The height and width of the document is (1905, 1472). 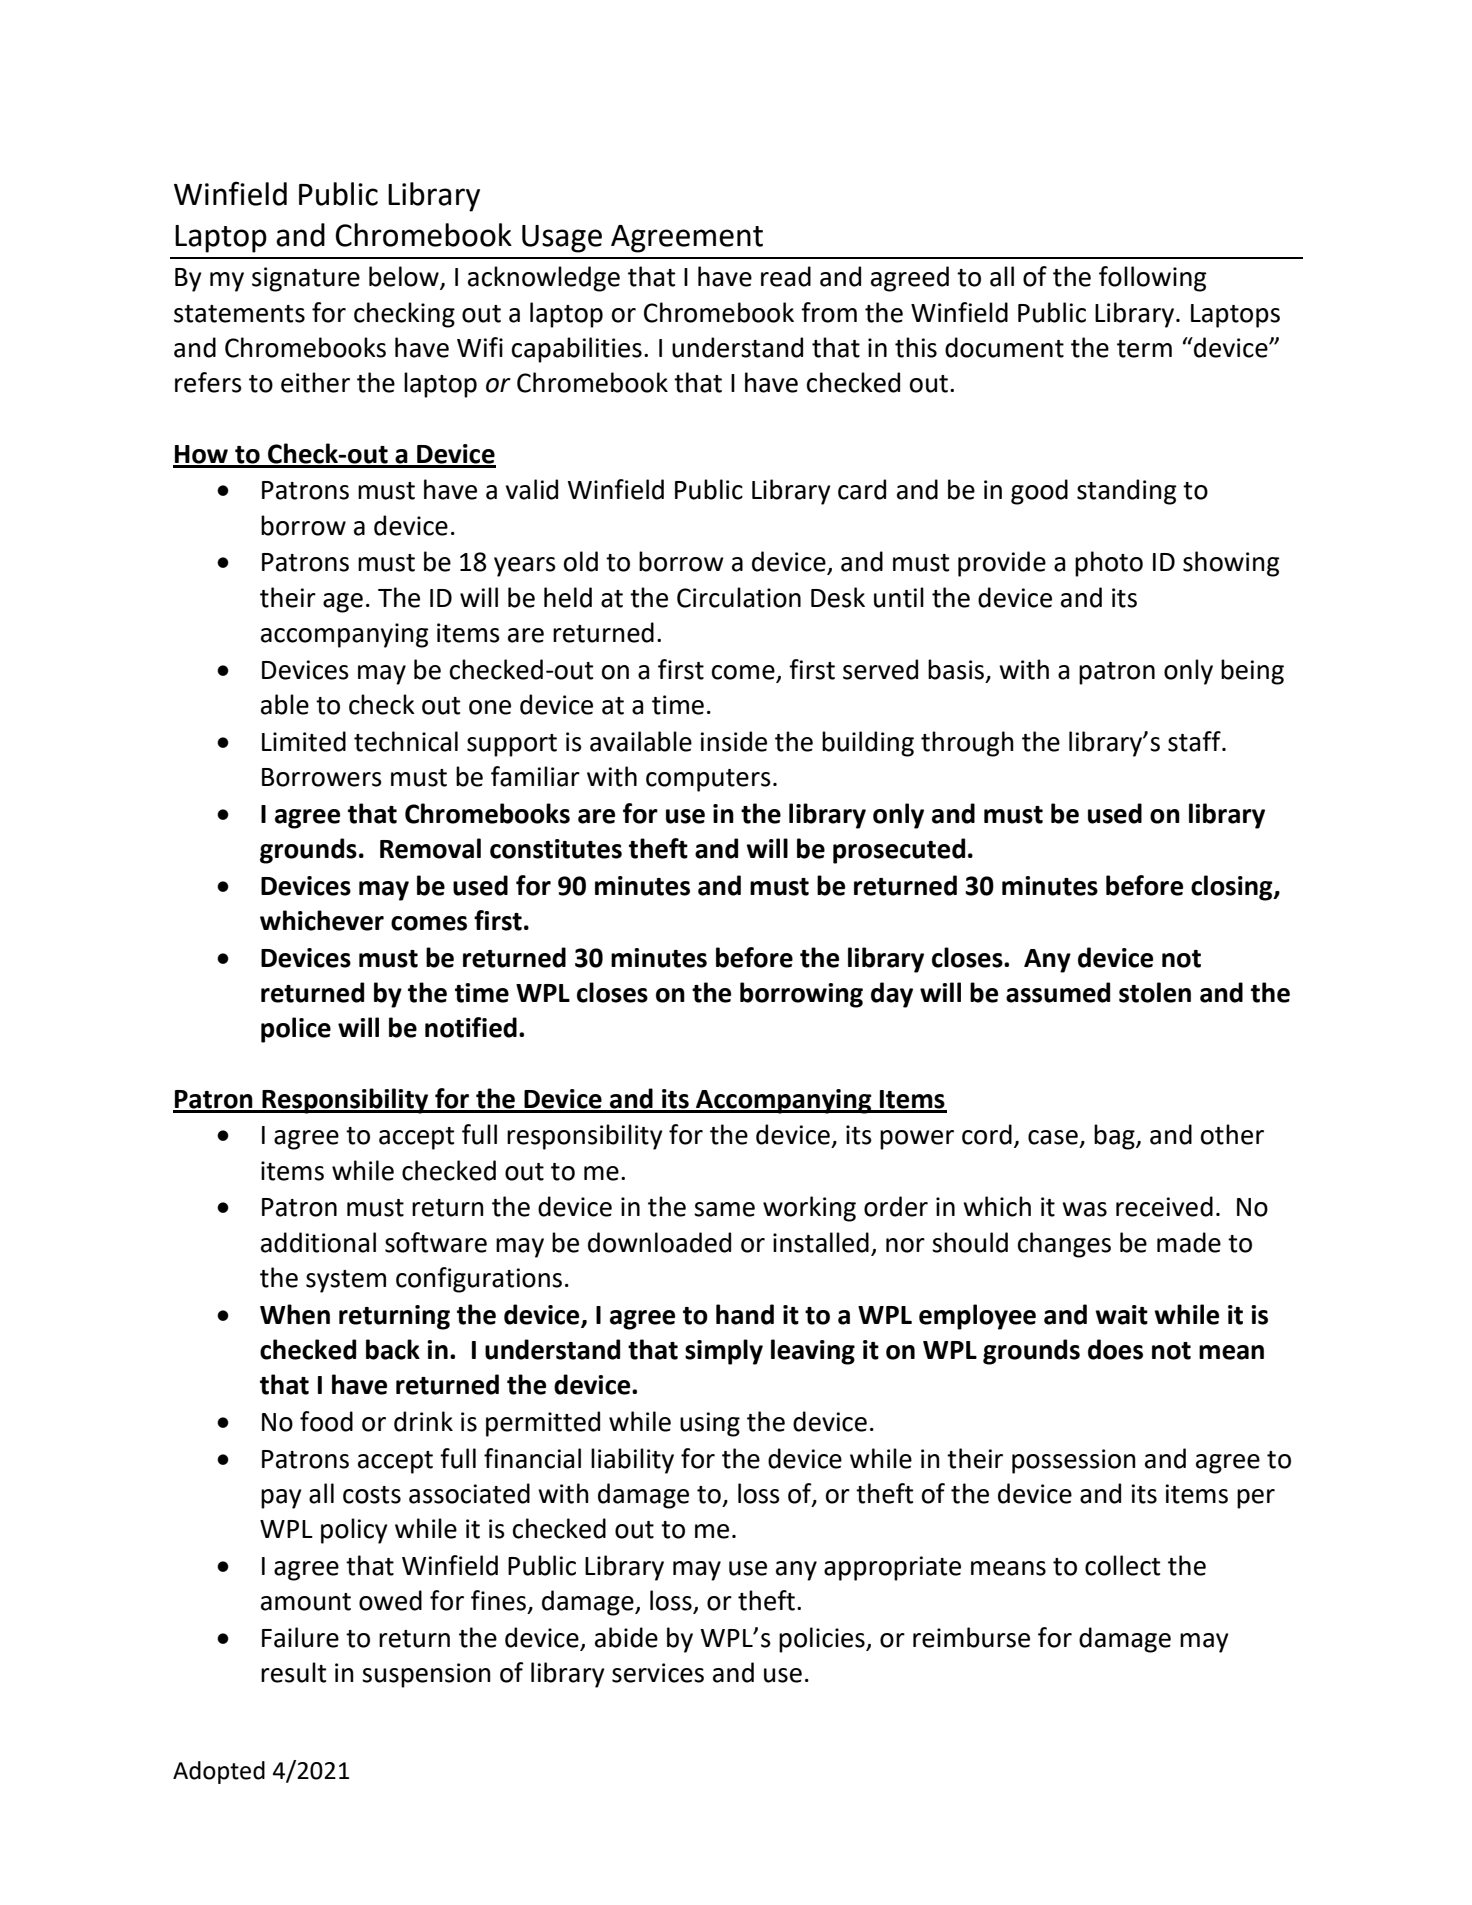 What do you see at coordinates (293, 1672) in the document?
I see `result` at bounding box center [293, 1672].
